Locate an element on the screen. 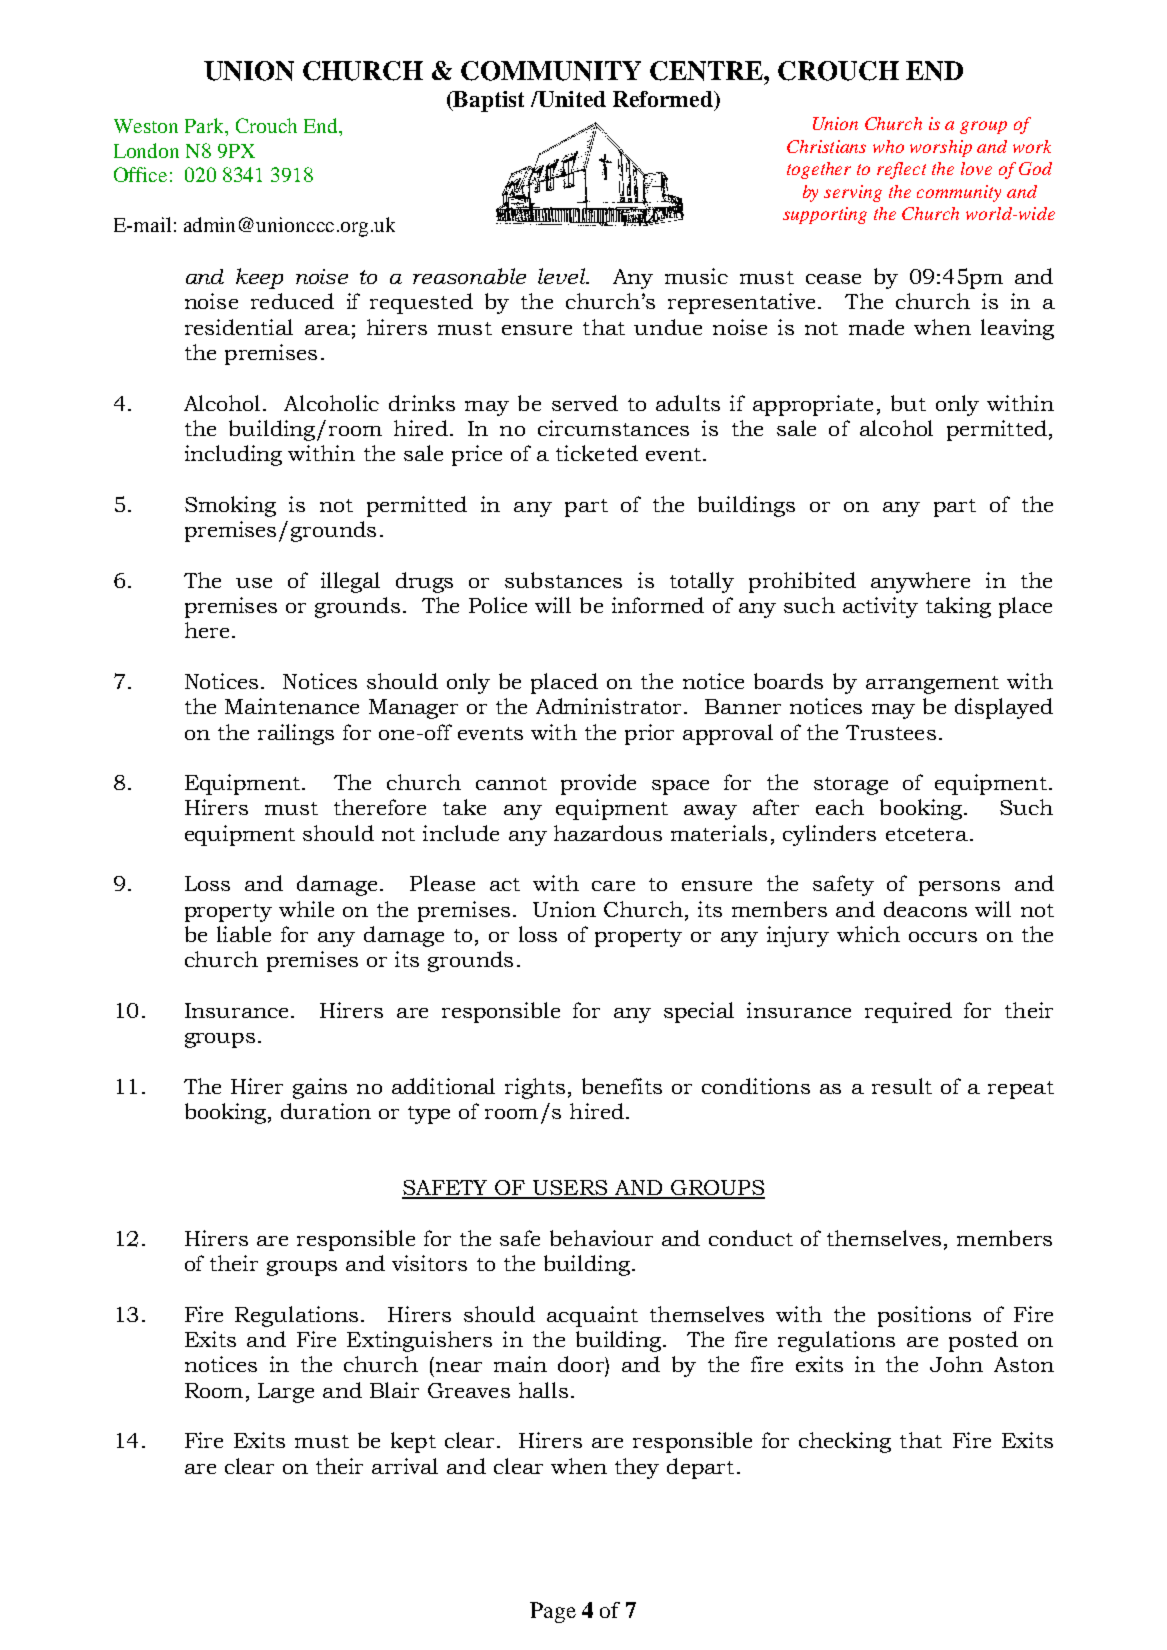 Image resolution: width=1167 pixels, height=1650 pixels. Park is located at coordinates (205, 125).
